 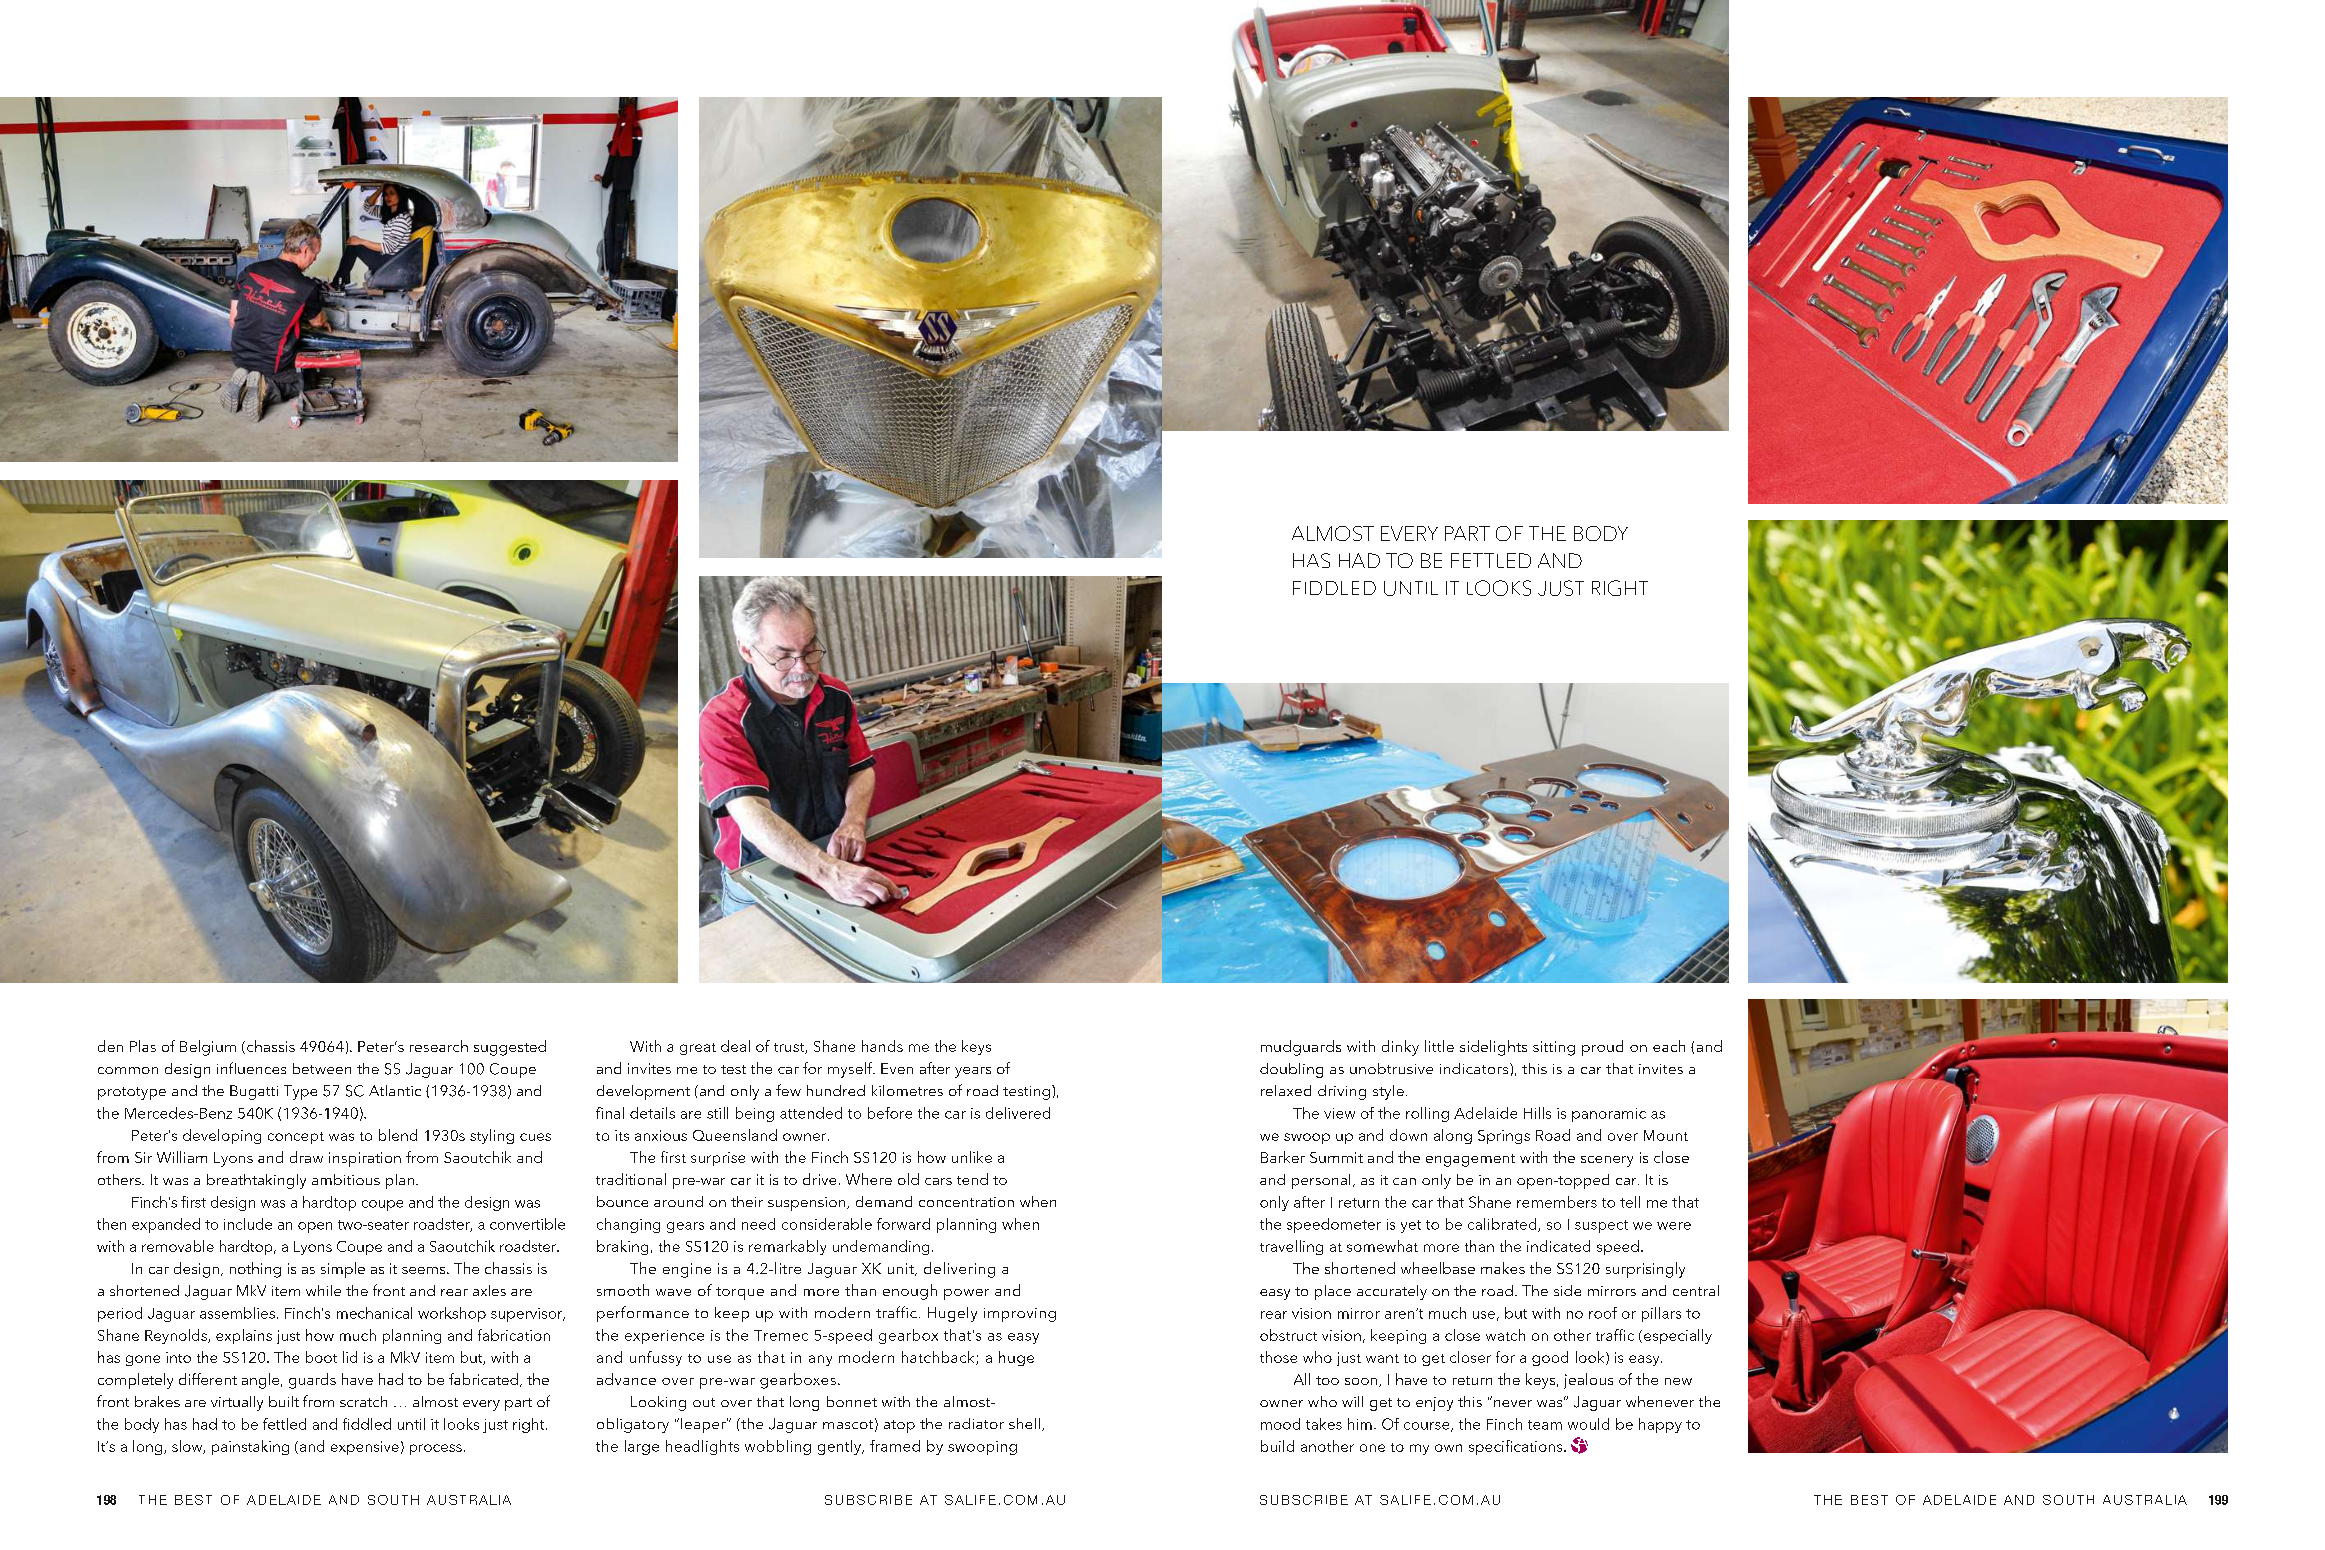 What do you see at coordinates (897, 1068) in the screenshot?
I see `Even` at bounding box center [897, 1068].
